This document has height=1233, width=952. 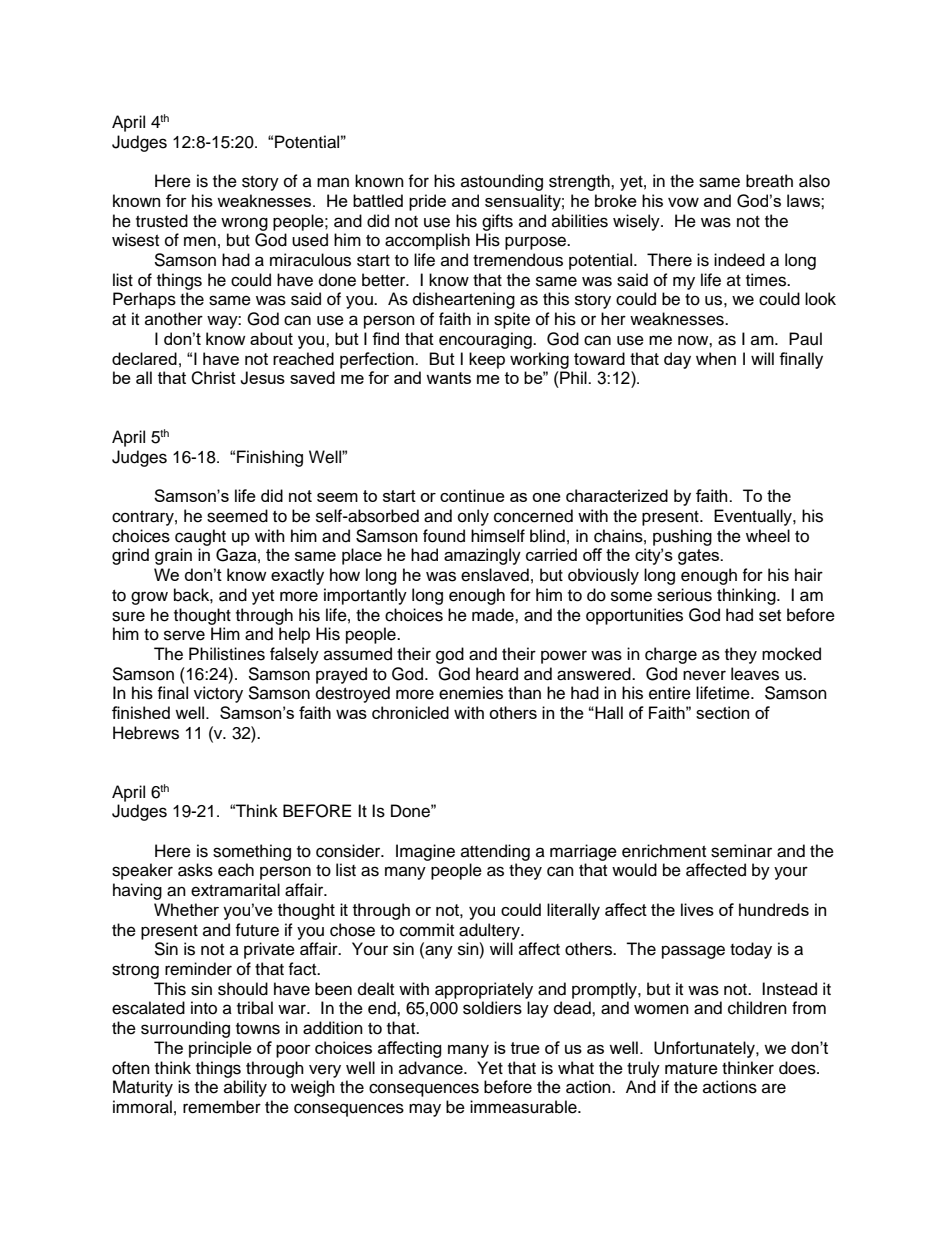 I want to click on serve, so click(x=184, y=635).
